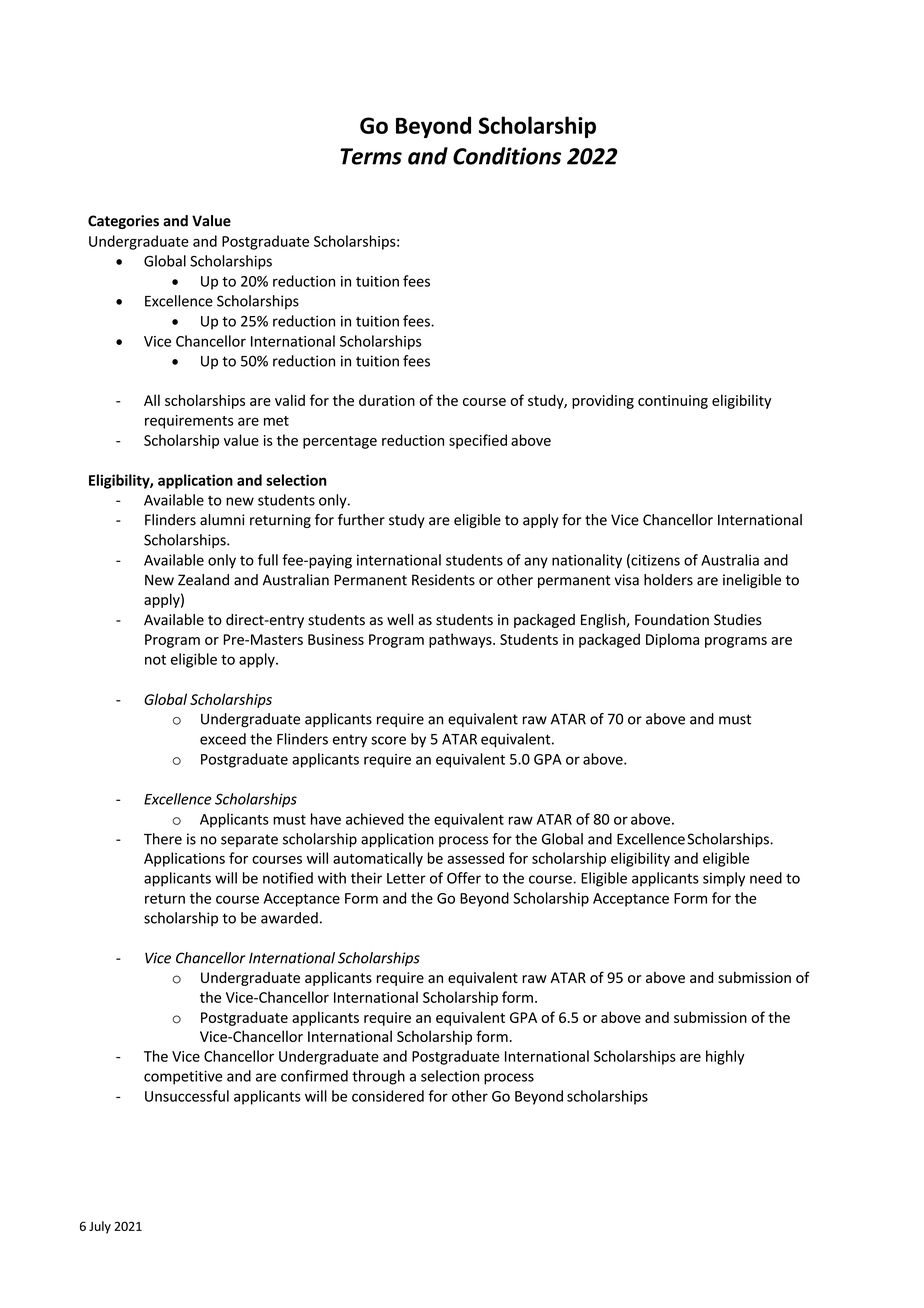 The width and height of the screenshot is (924, 1308). Describe the element at coordinates (223, 739) in the screenshot. I see `exceed` at that location.
